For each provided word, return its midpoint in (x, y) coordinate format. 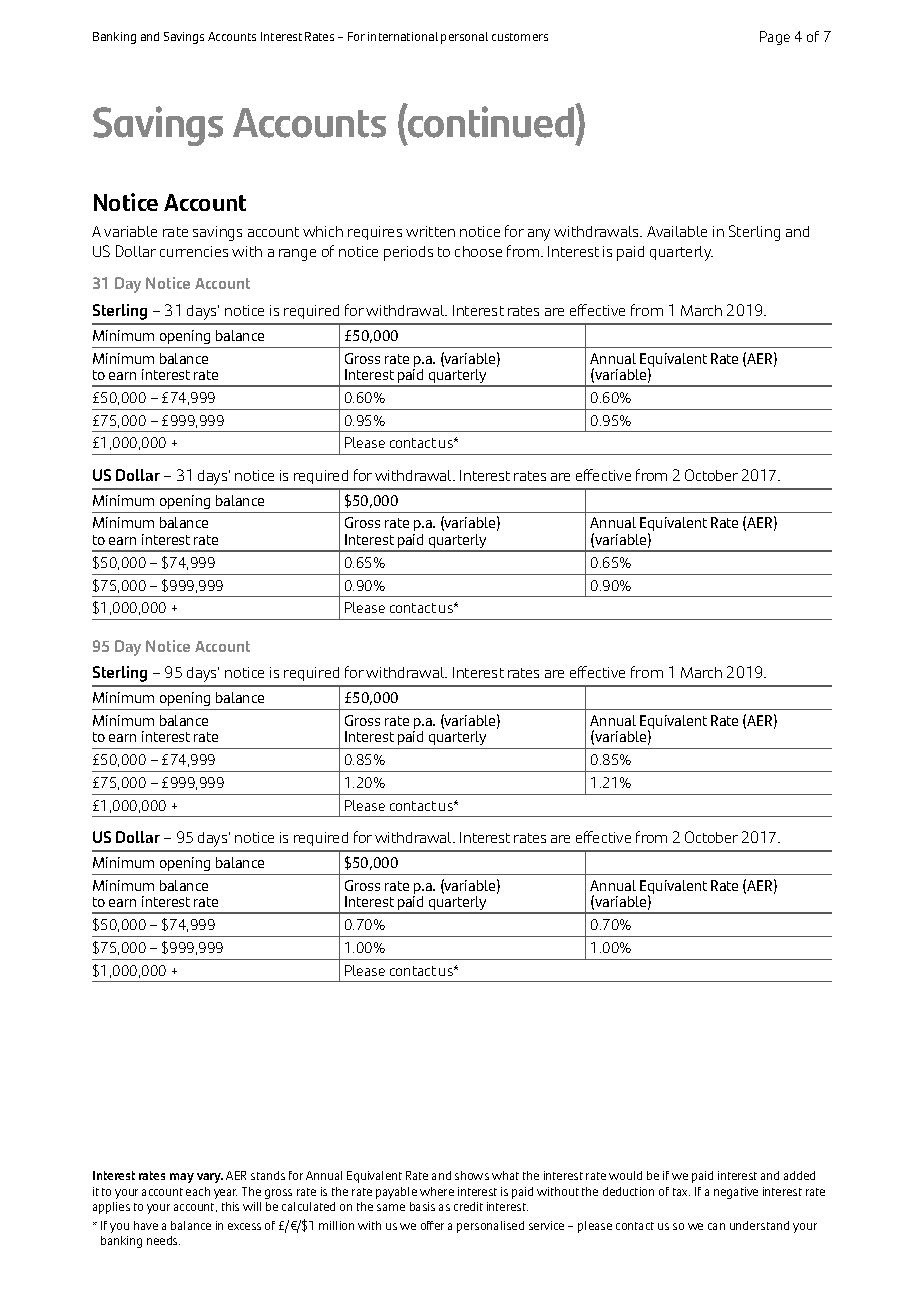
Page (775, 38)
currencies (194, 251)
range (297, 255)
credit (468, 1206)
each (198, 1191)
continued (491, 121)
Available (677, 231)
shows (472, 1175)
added (799, 1175)
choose (478, 251)
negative (736, 1193)
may (182, 1178)
